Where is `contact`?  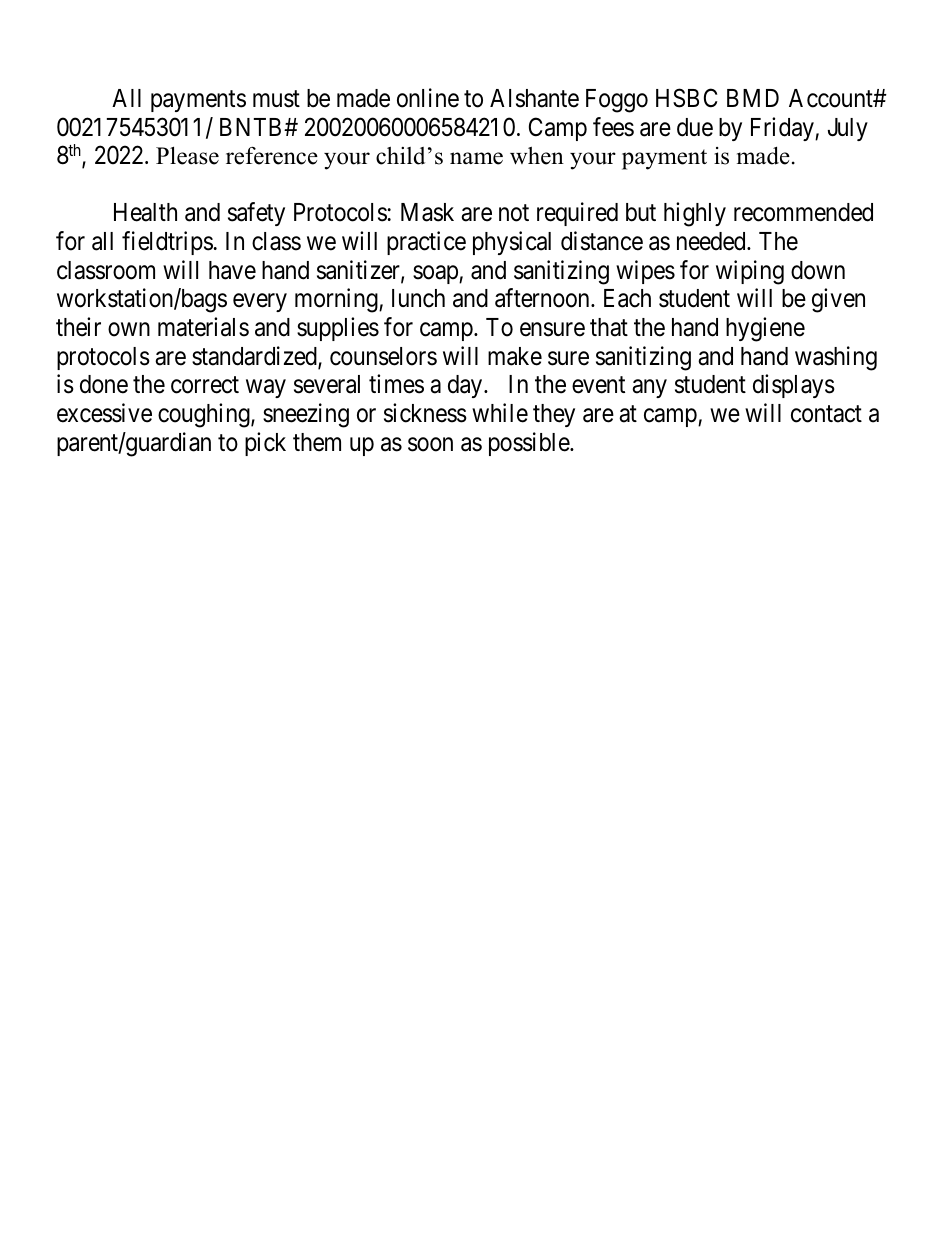
contact is located at coordinates (826, 414).
